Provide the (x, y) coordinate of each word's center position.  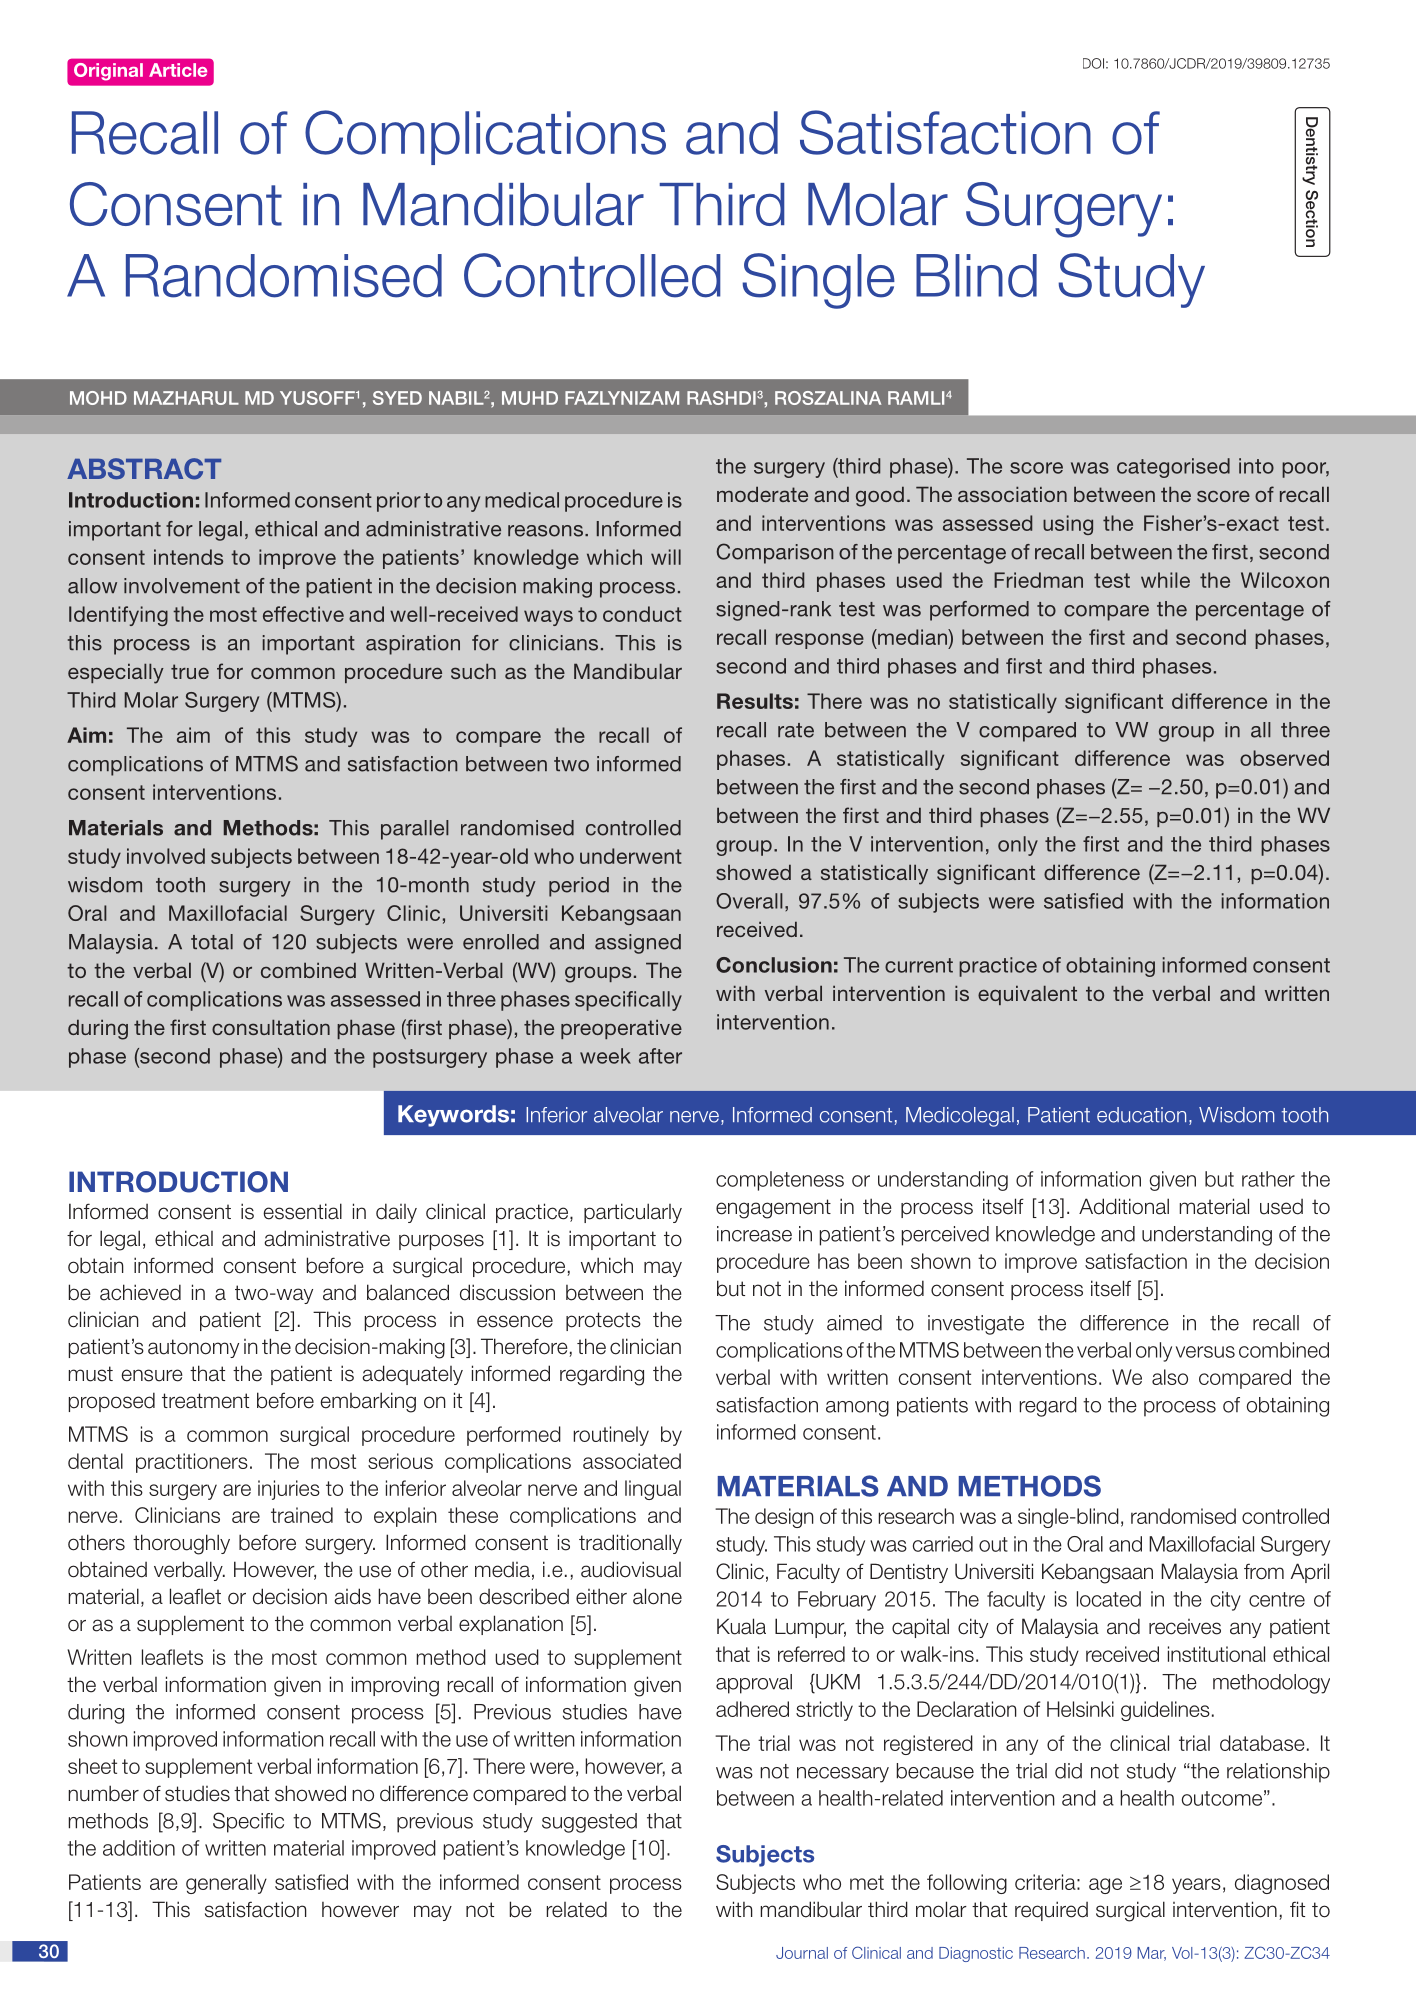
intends (188, 557)
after (660, 1056)
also (1170, 1377)
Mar (1151, 1954)
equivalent (1027, 995)
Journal (802, 1953)
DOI (1093, 63)
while (1165, 580)
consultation (271, 1027)
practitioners (192, 1463)
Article (178, 70)
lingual (653, 1490)
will (666, 557)
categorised (1173, 468)
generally (226, 1884)
